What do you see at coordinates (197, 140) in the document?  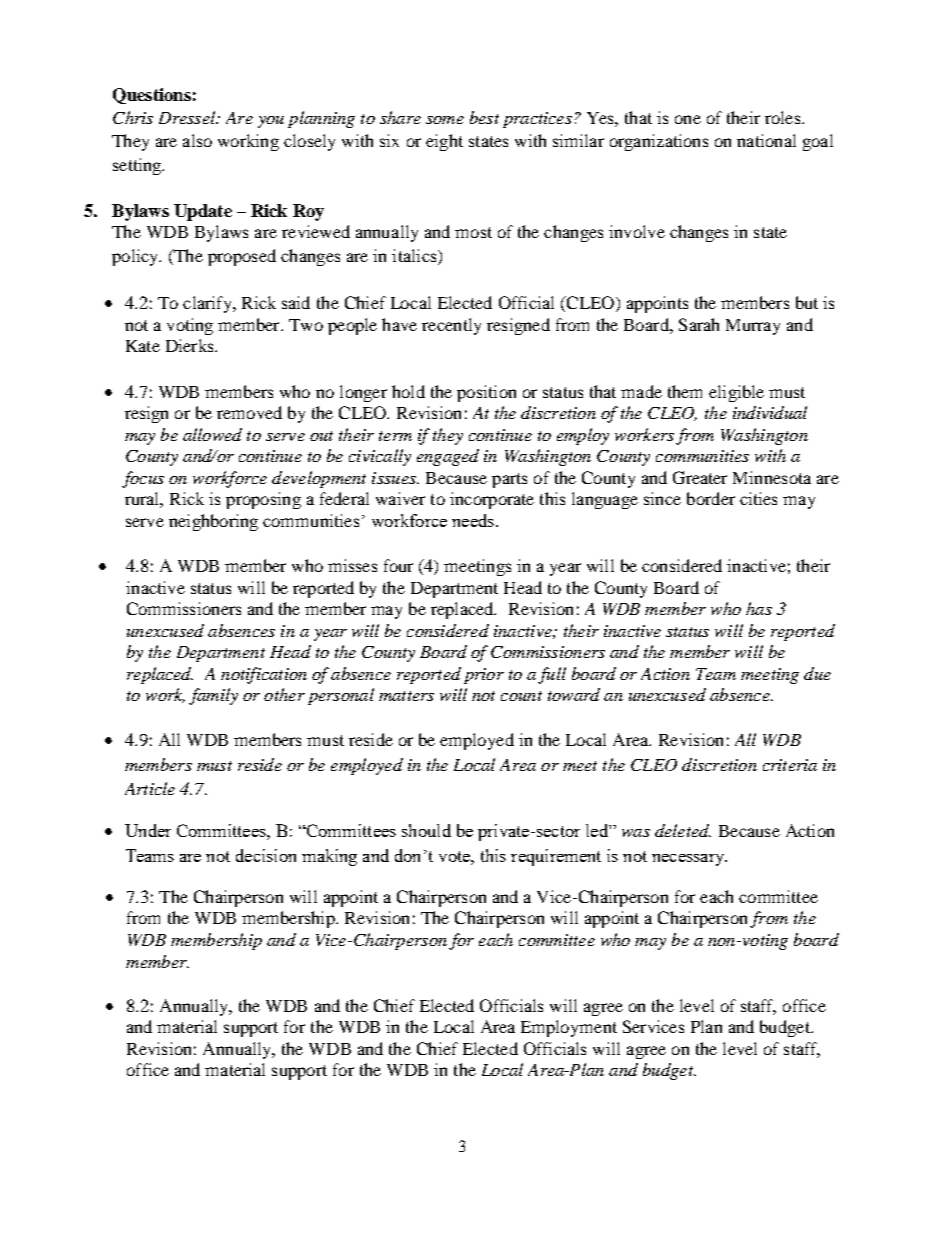 I see `also` at bounding box center [197, 140].
